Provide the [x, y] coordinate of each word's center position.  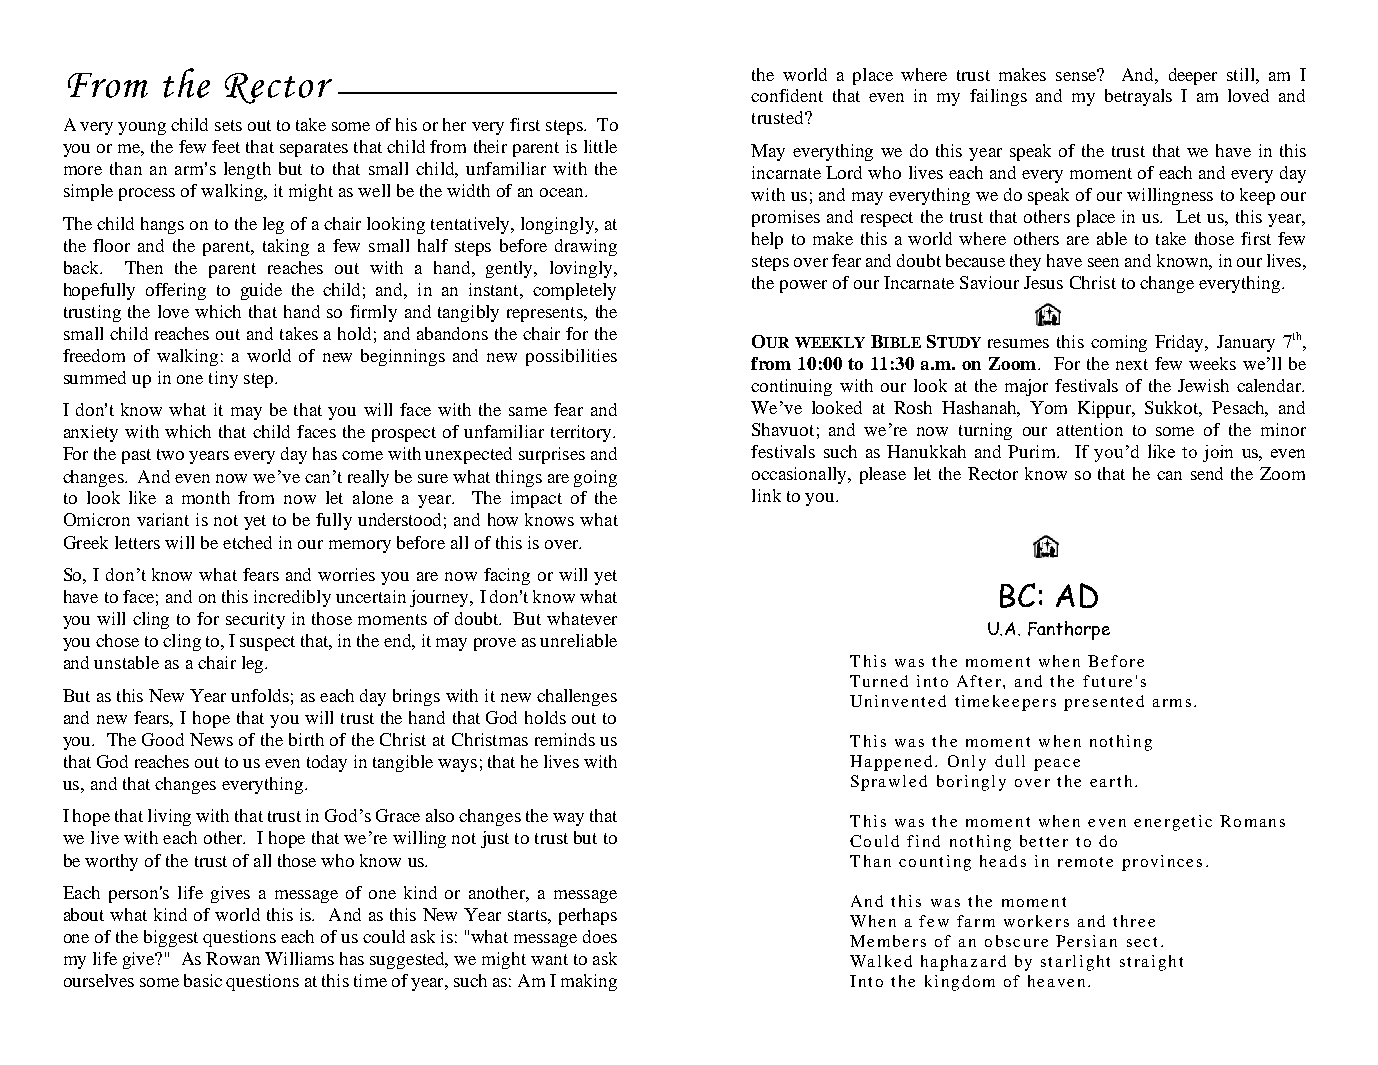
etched [247, 542]
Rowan [233, 958]
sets [228, 125]
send [1207, 473]
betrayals [1138, 97]
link [766, 495]
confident [787, 95]
